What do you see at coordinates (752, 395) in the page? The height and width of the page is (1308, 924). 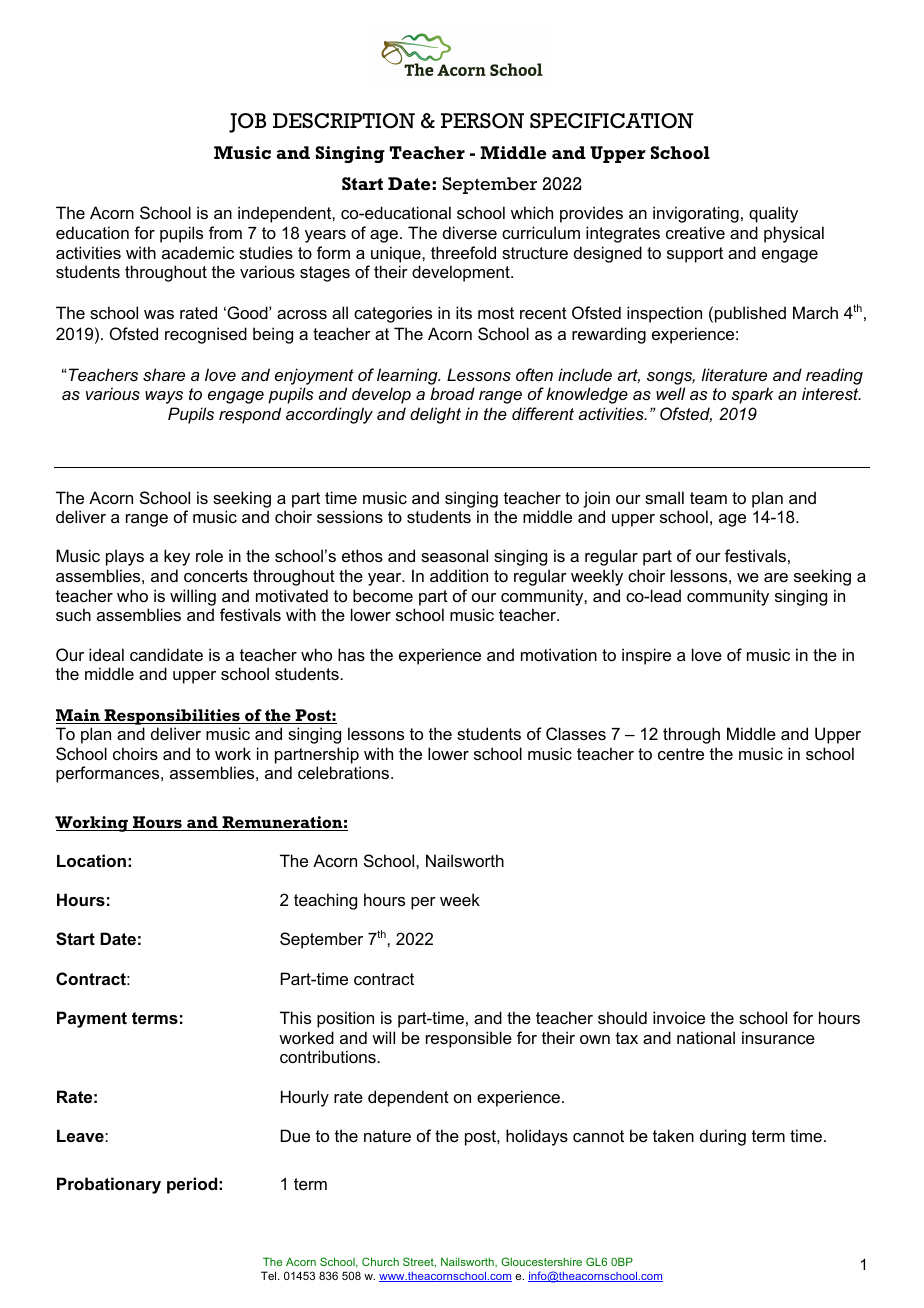 I see `spark` at bounding box center [752, 395].
